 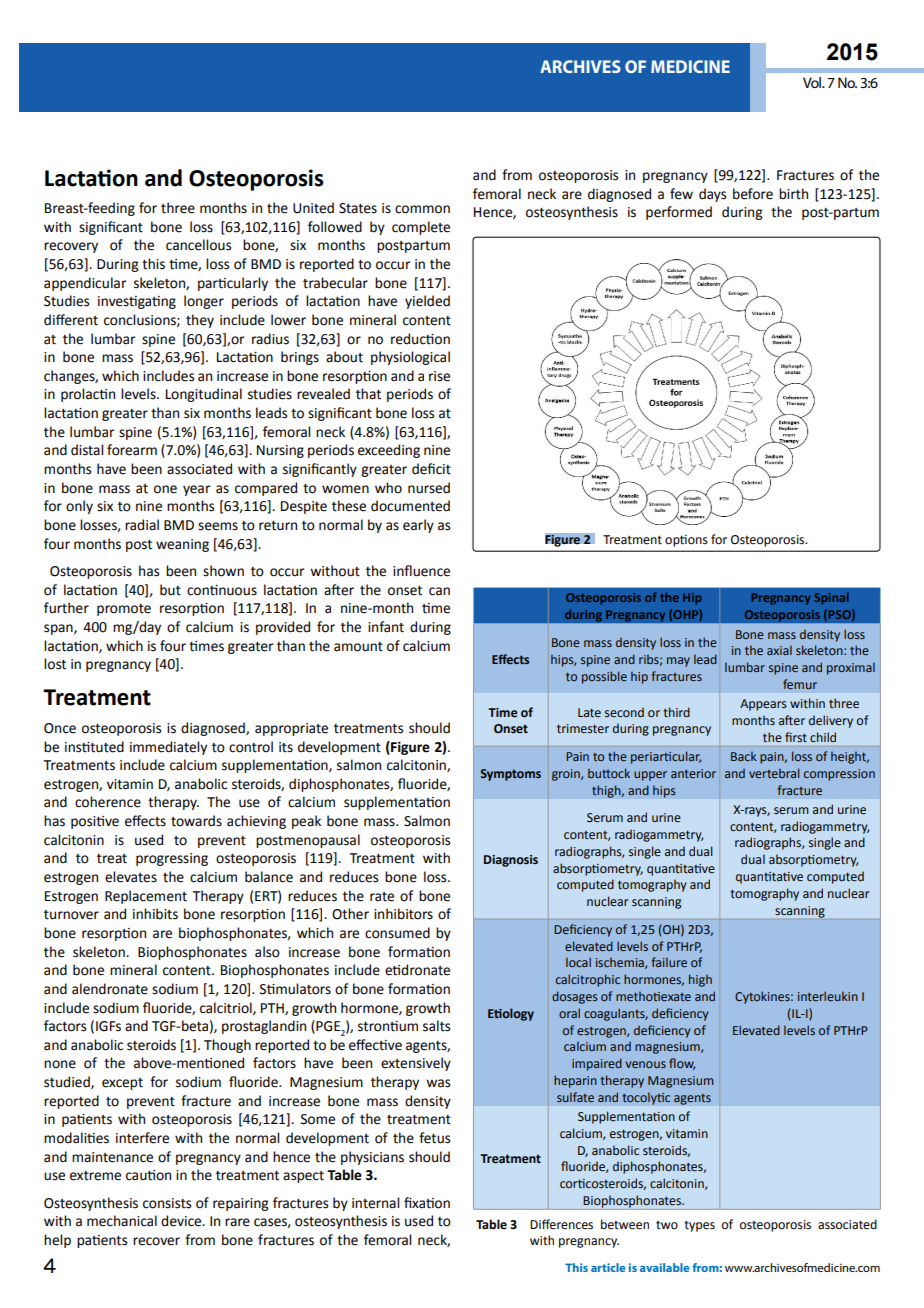 I want to click on options, so click(x=686, y=541).
